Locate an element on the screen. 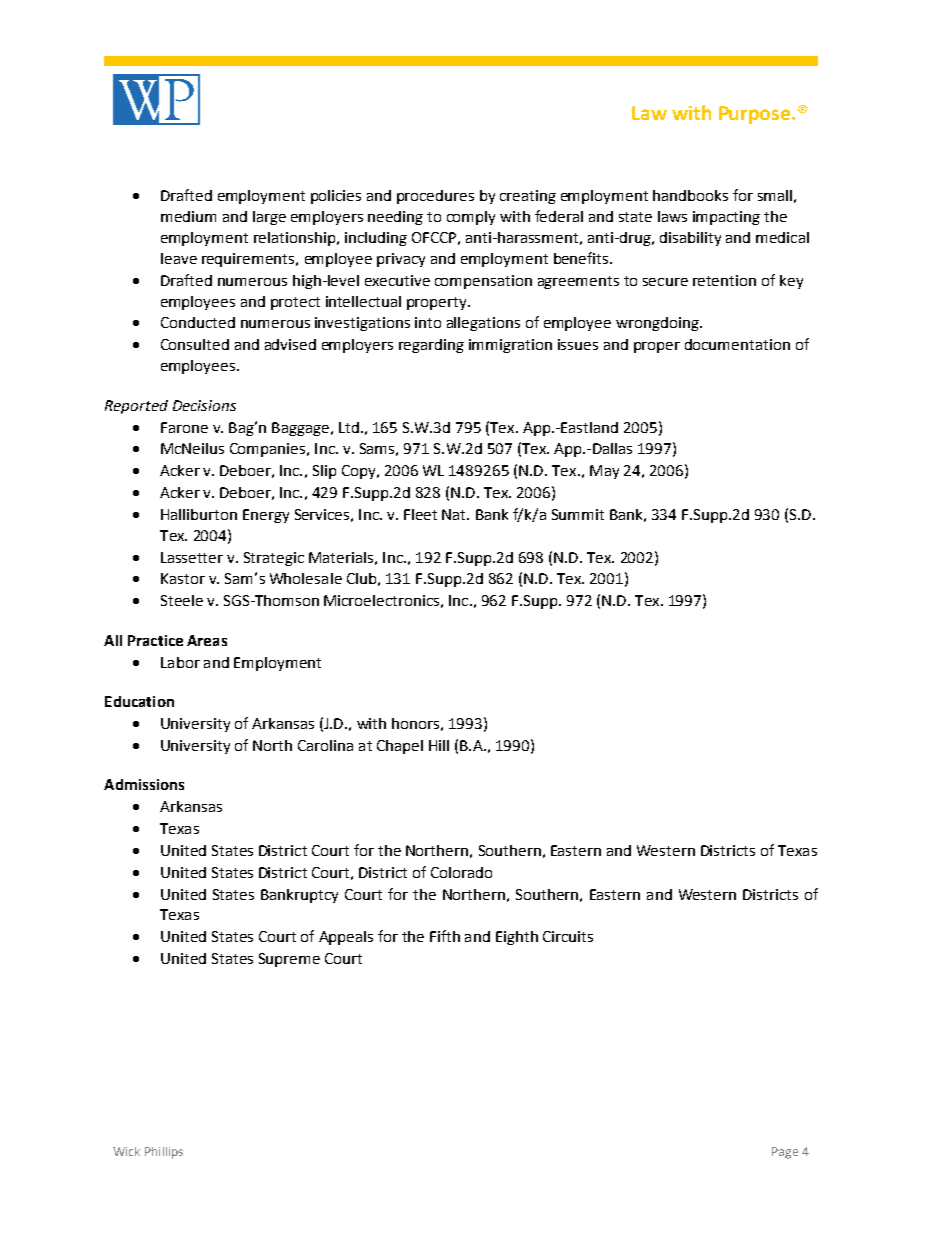  Purpose is located at coordinates (756, 115).
